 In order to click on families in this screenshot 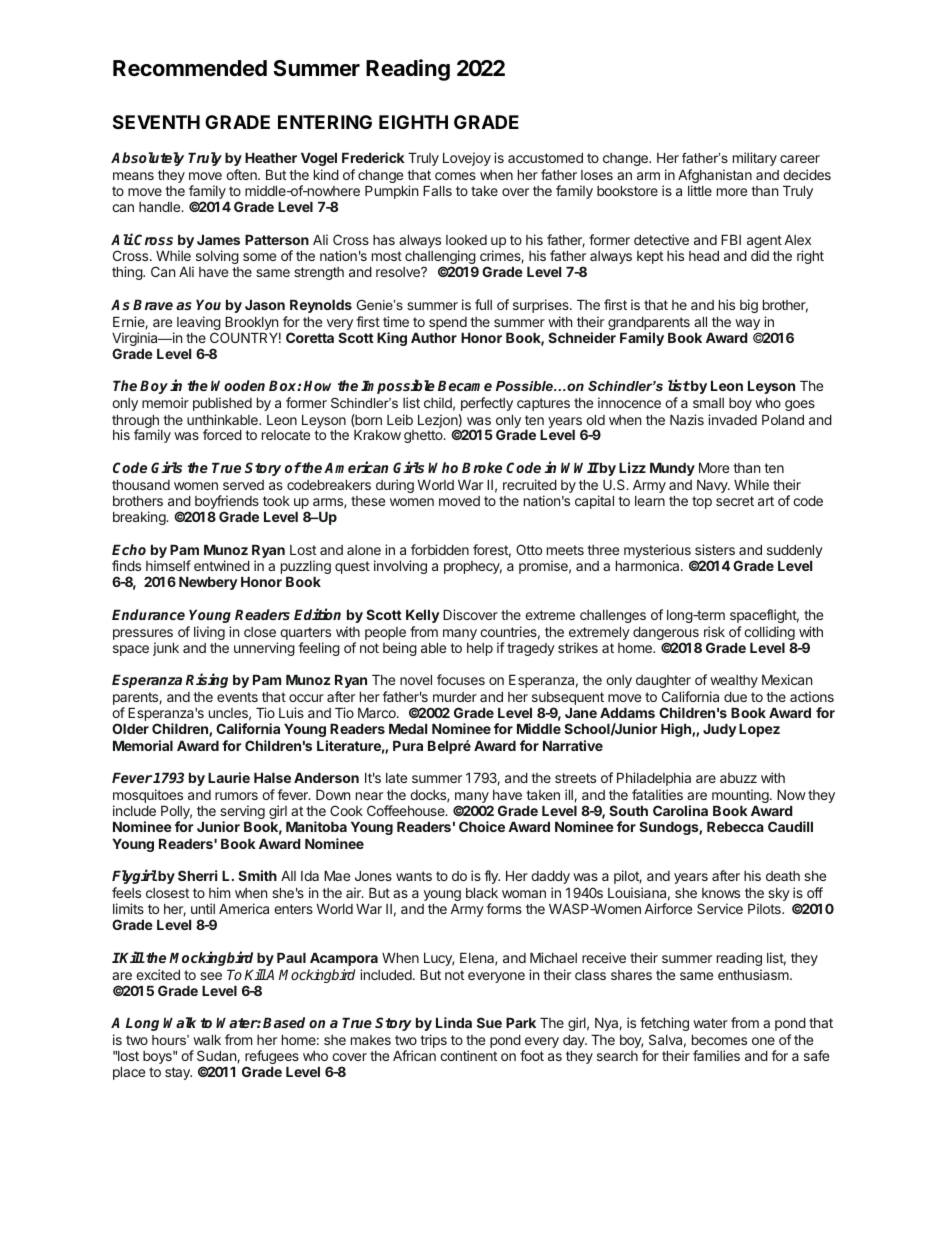, I will do `click(716, 1055)`.
